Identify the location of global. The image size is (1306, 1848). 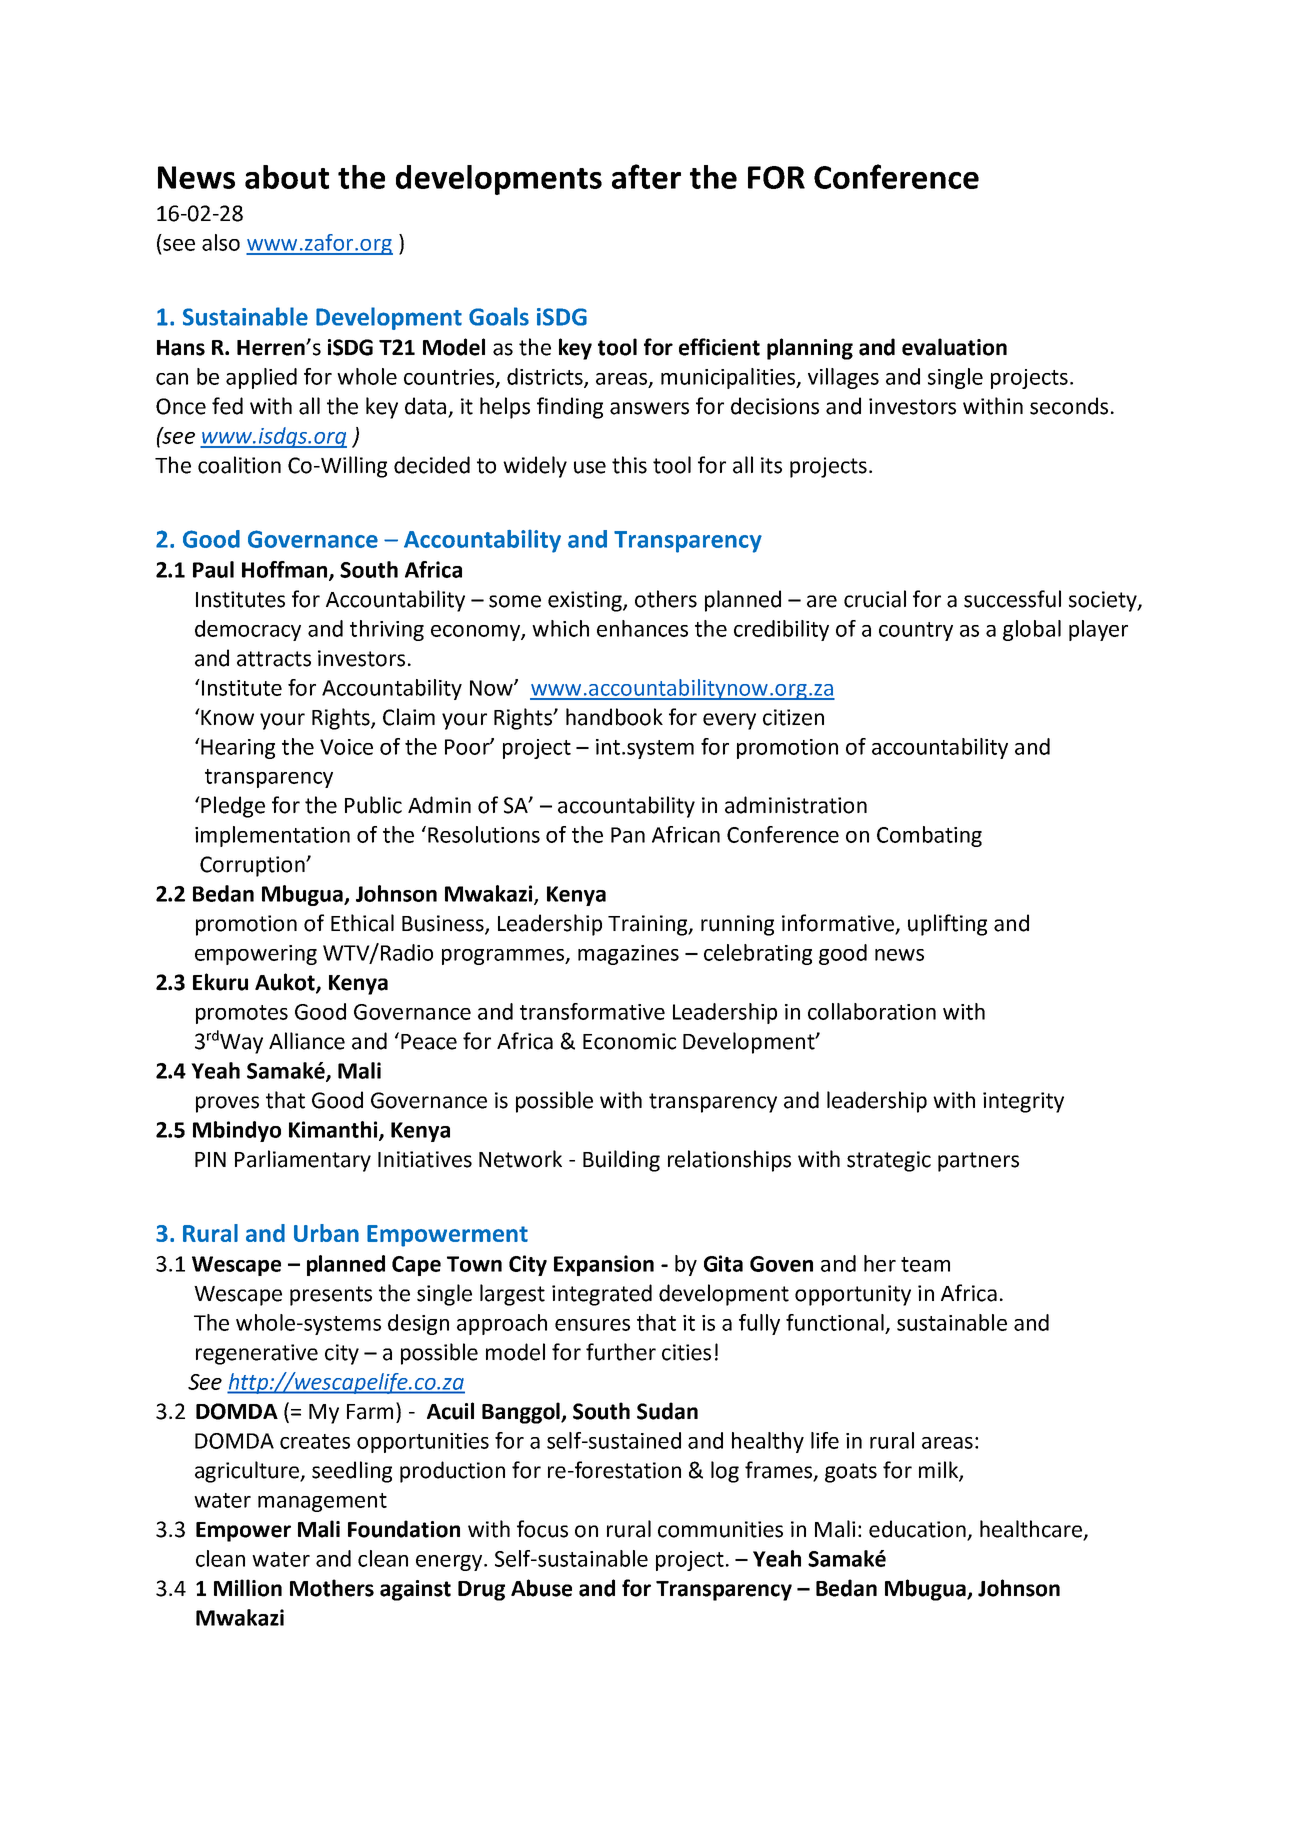
(1032, 630).
